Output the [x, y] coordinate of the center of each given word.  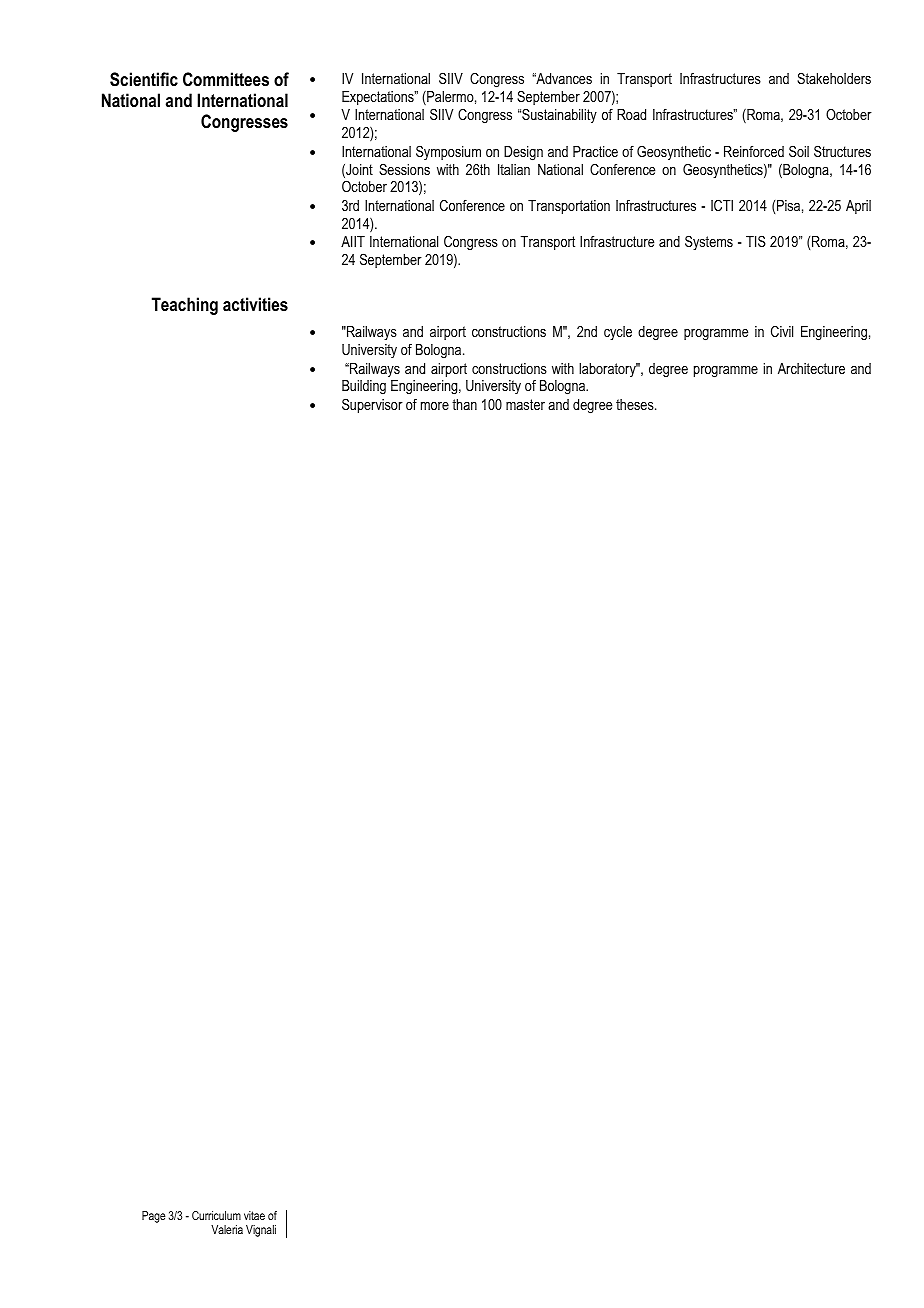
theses [636, 404]
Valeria [227, 1229]
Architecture [811, 368]
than [464, 404]
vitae [254, 1215]
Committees [226, 79]
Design [523, 153]
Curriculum [216, 1215]
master [525, 404]
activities [255, 304]
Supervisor [372, 405]
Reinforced [754, 151]
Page [154, 1217]
